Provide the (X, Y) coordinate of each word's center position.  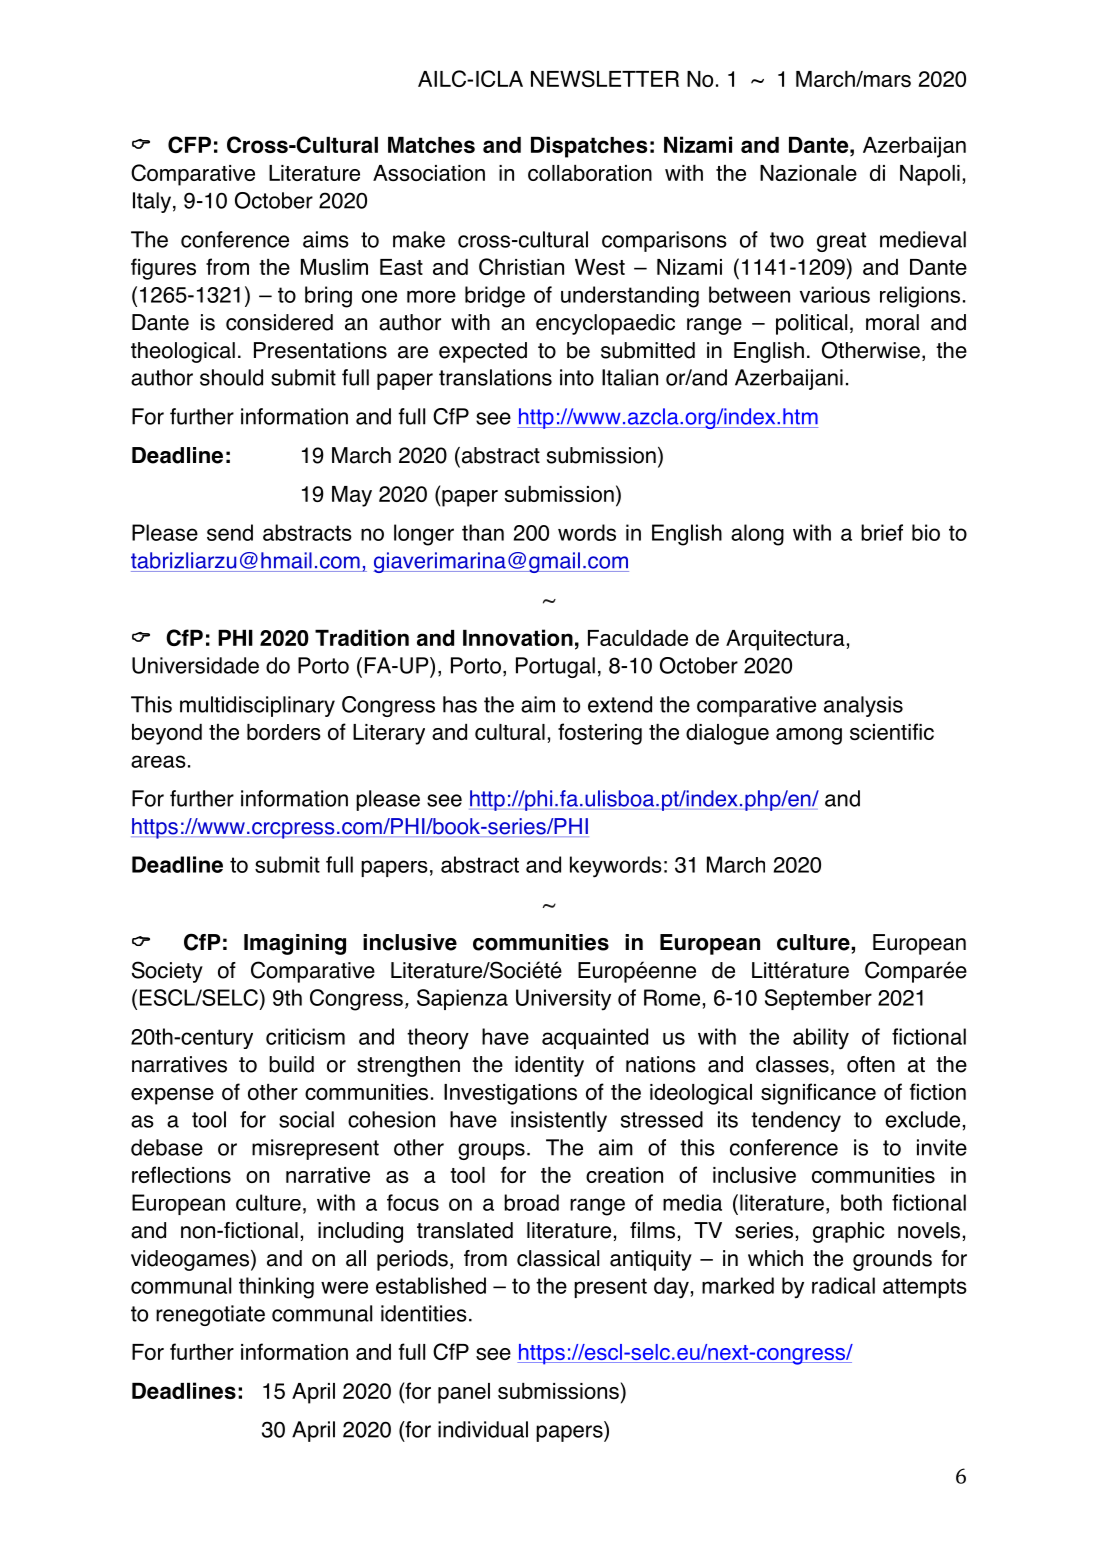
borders (284, 732)
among (809, 736)
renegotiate (210, 1315)
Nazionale (808, 173)
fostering (600, 734)
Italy (152, 202)
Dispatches (589, 147)
